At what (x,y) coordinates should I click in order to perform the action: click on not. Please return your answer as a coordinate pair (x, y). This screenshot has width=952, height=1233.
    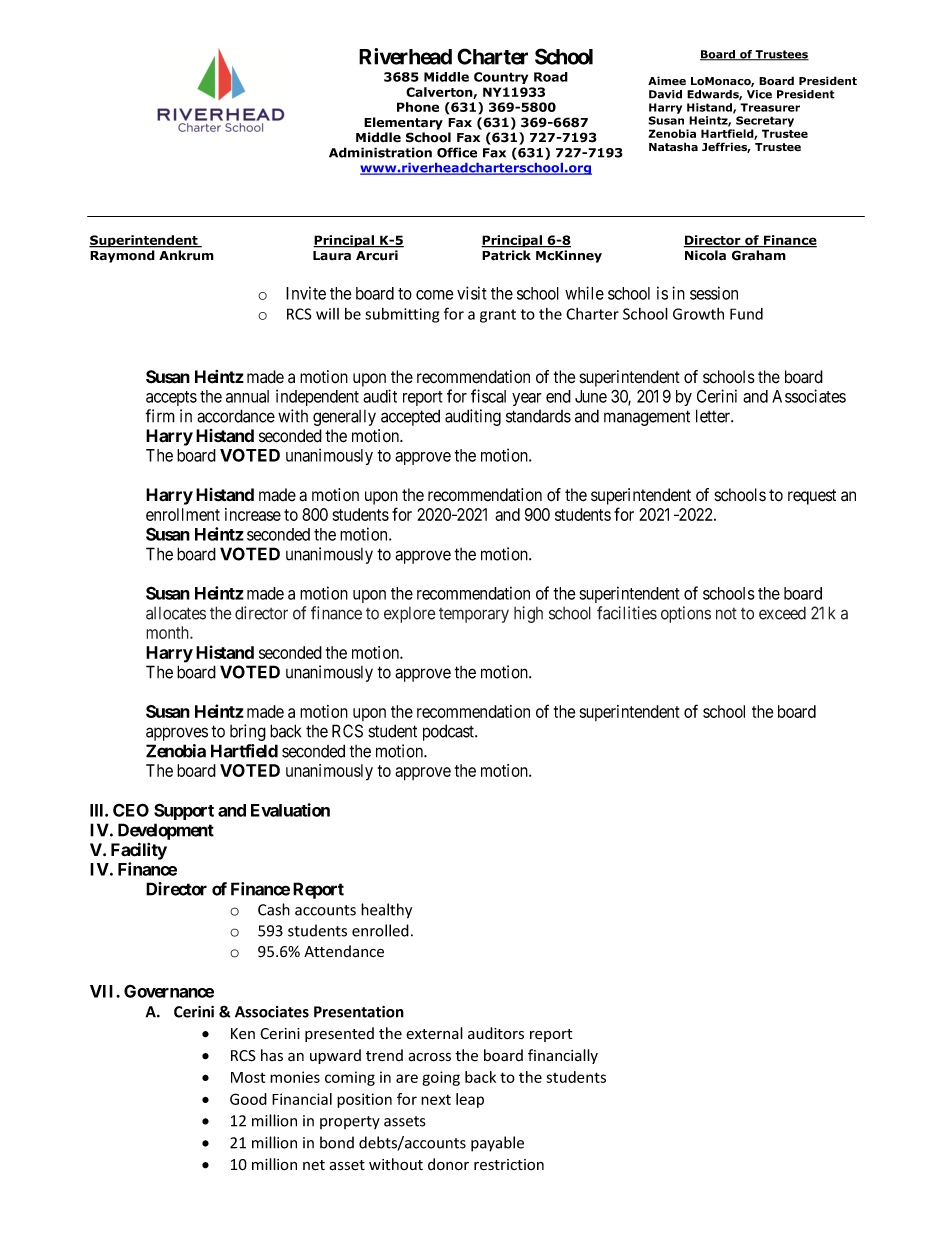
    Looking at the image, I should click on (726, 614).
